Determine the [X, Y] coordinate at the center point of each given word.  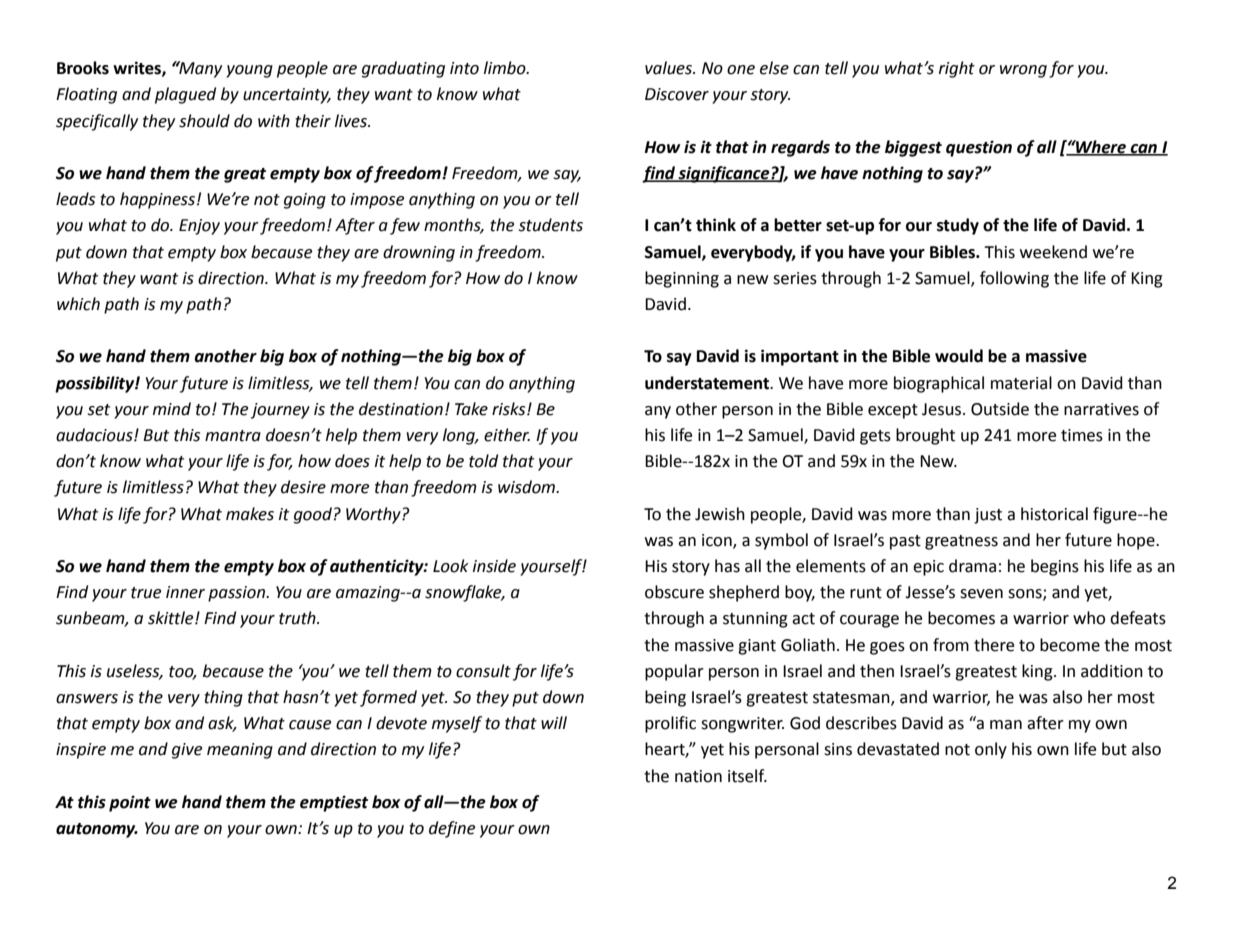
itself [747, 776]
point [130, 803]
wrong [1023, 71]
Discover [677, 94]
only [991, 750]
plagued [185, 95]
